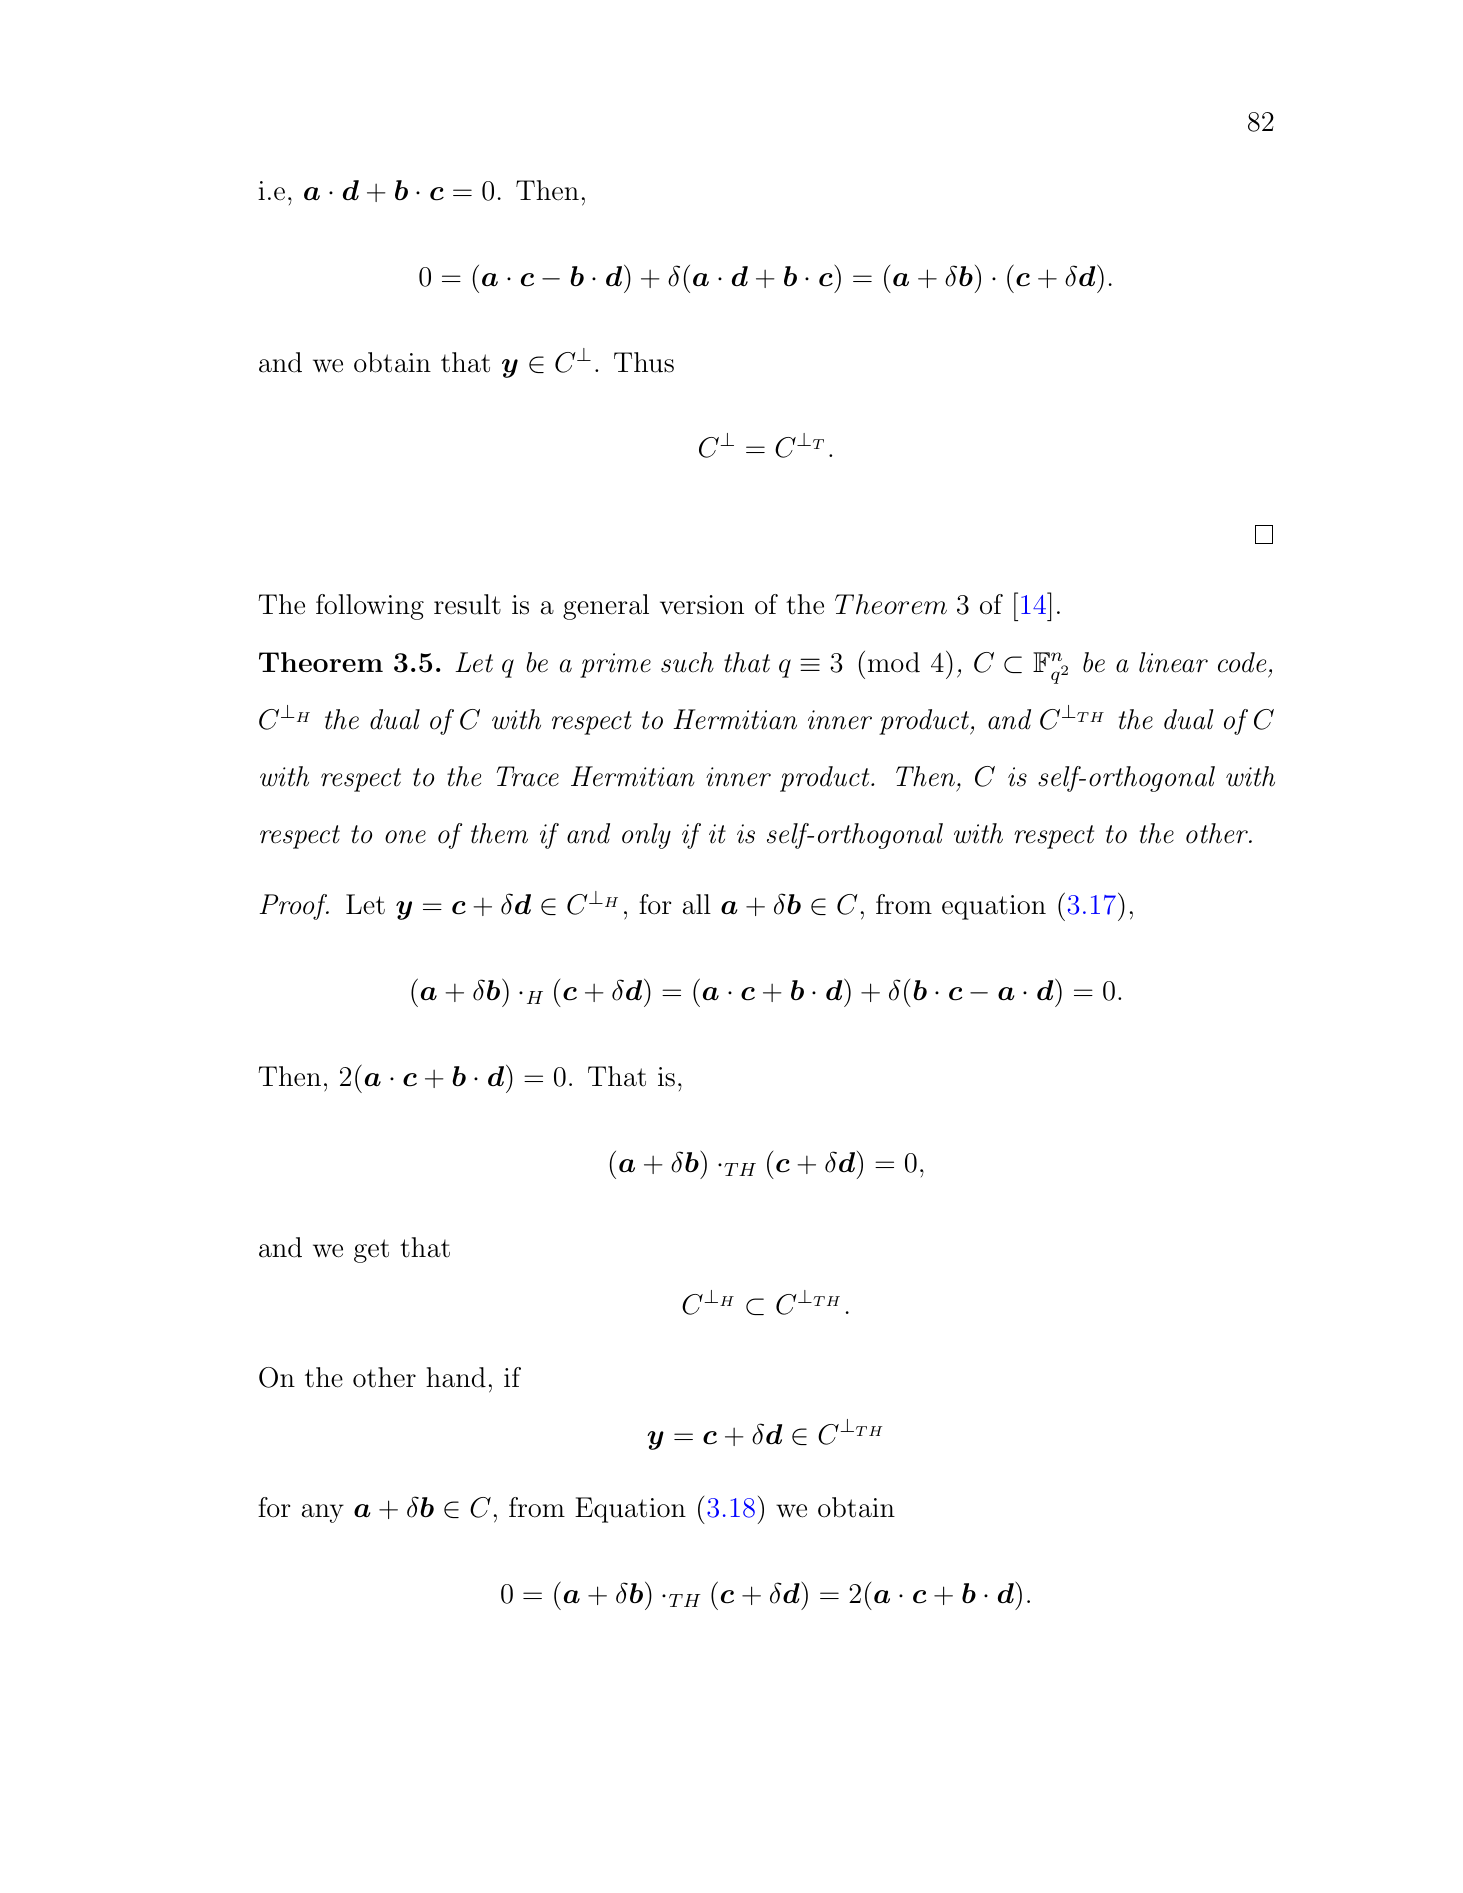  I want to click on linear, so click(1173, 662).
